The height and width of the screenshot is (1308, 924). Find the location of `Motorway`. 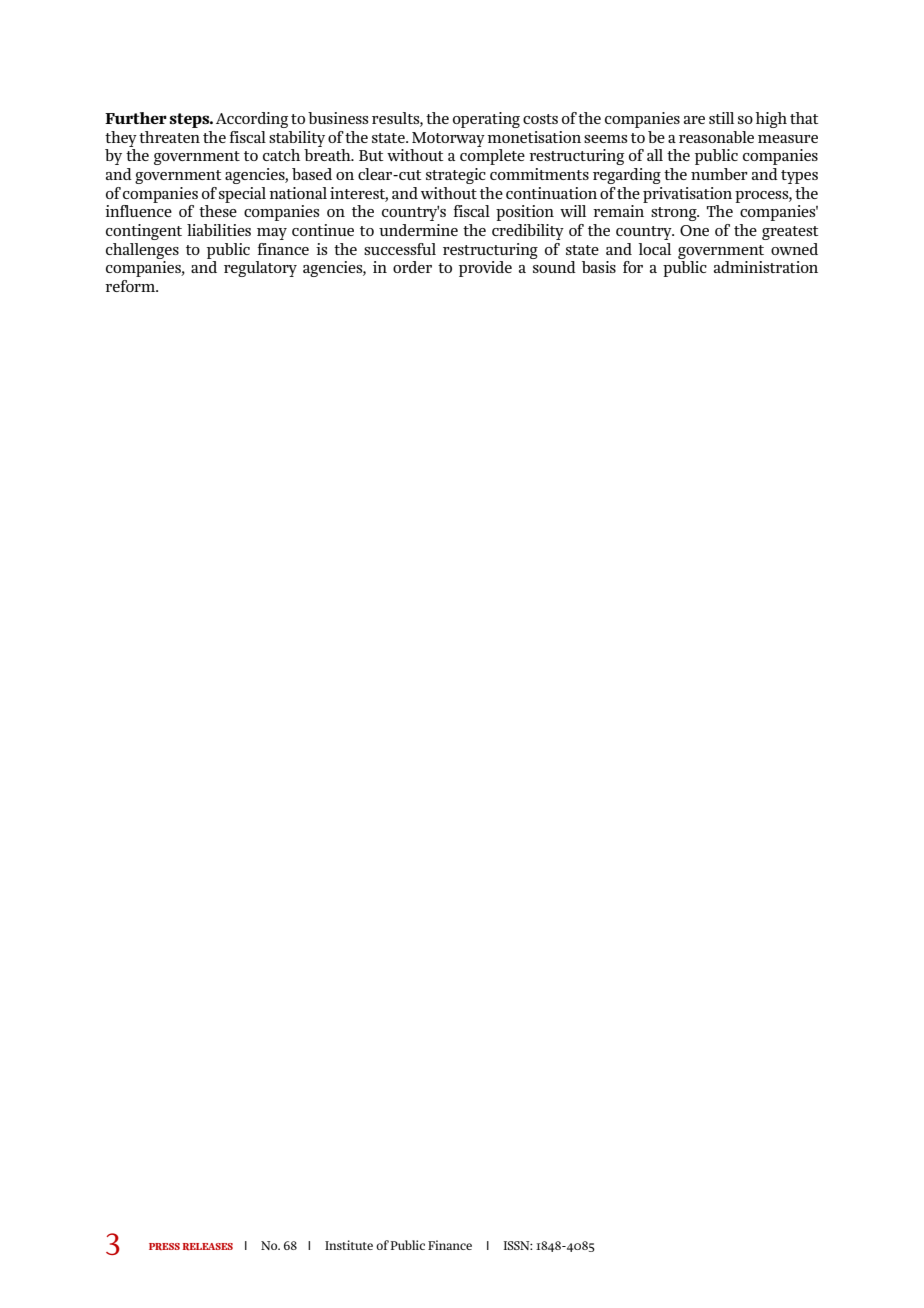

Motorway is located at coordinates (448, 139).
